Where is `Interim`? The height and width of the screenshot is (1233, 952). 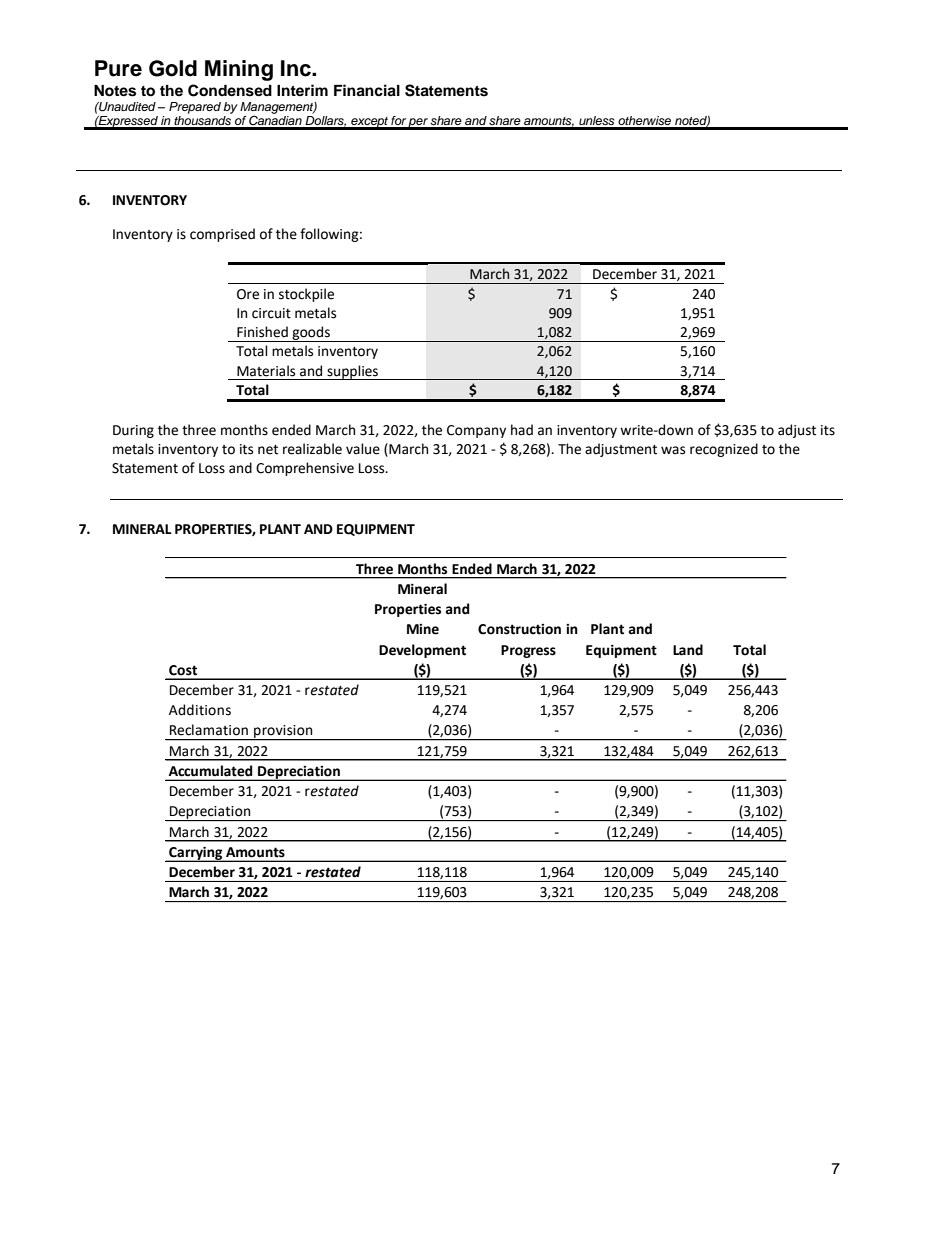
Interim is located at coordinates (302, 90).
